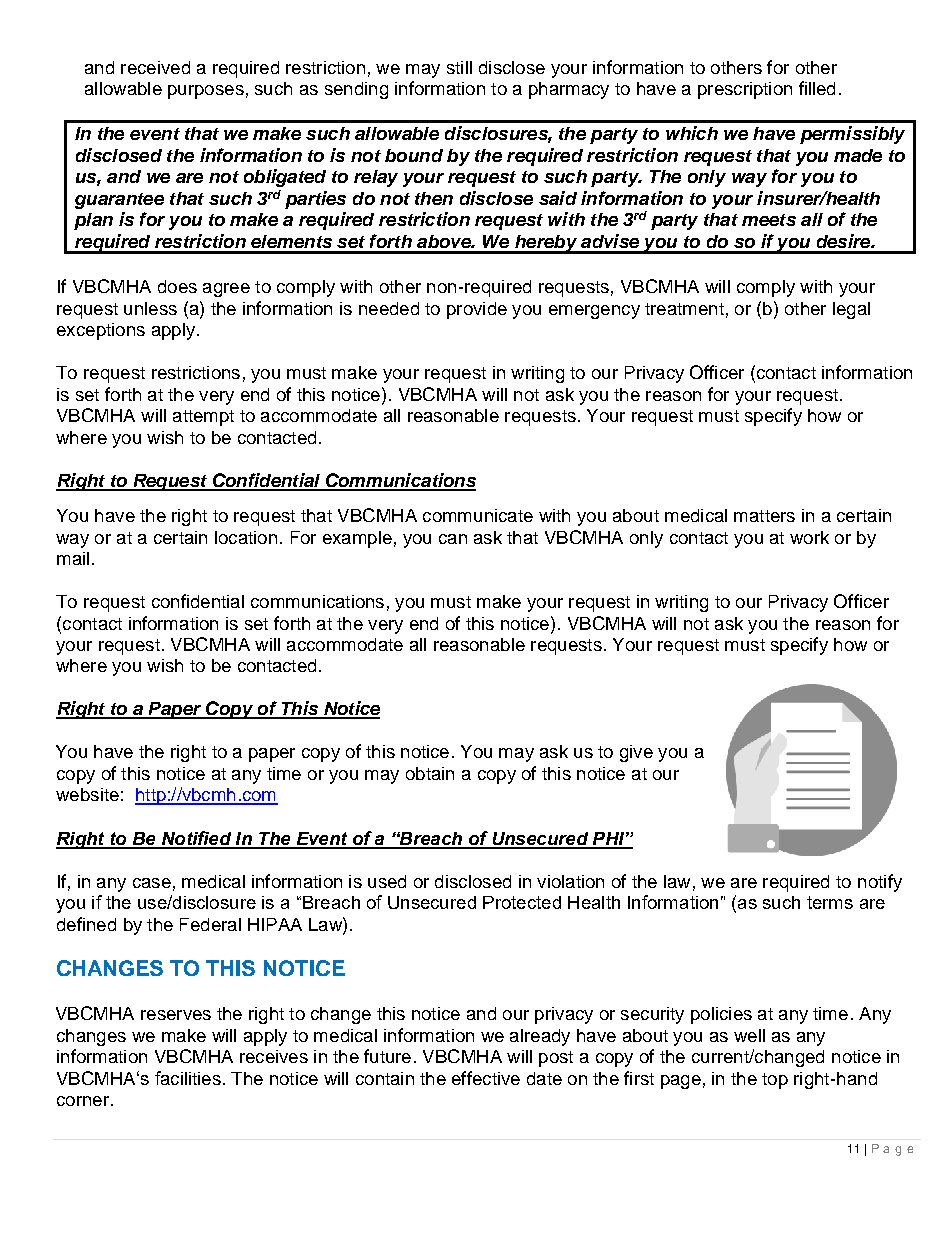 The image size is (952, 1233). What do you see at coordinates (817, 88) in the screenshot?
I see `filled` at bounding box center [817, 88].
